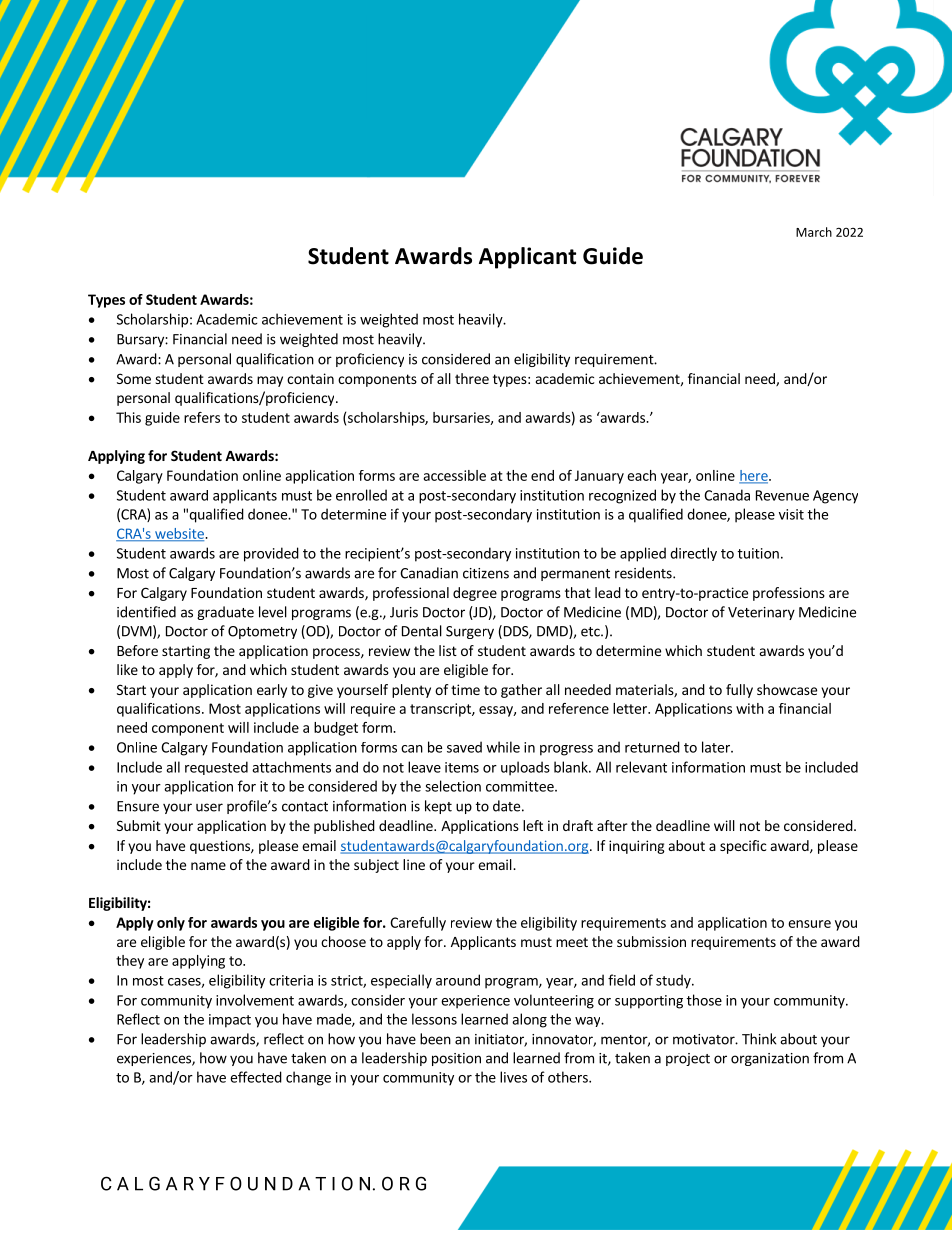  I want to click on Bursary, so click(141, 340).
